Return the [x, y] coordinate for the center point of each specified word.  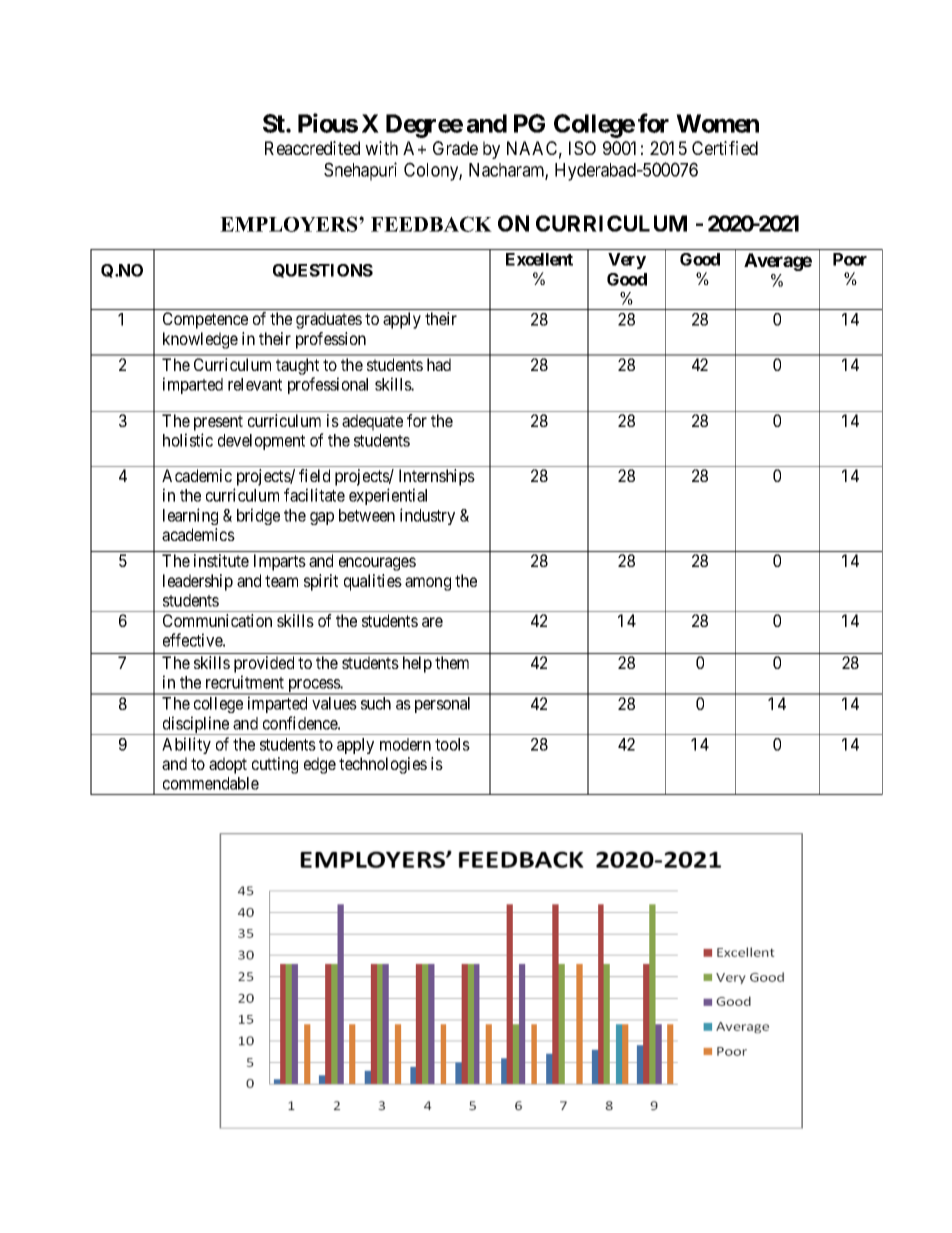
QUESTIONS [323, 271]
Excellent [539, 259]
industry [427, 516]
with [381, 148]
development [261, 442]
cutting [275, 765]
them [452, 662]
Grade [455, 148]
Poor [850, 259]
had [439, 364]
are [432, 622]
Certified [725, 148]
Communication [217, 620]
